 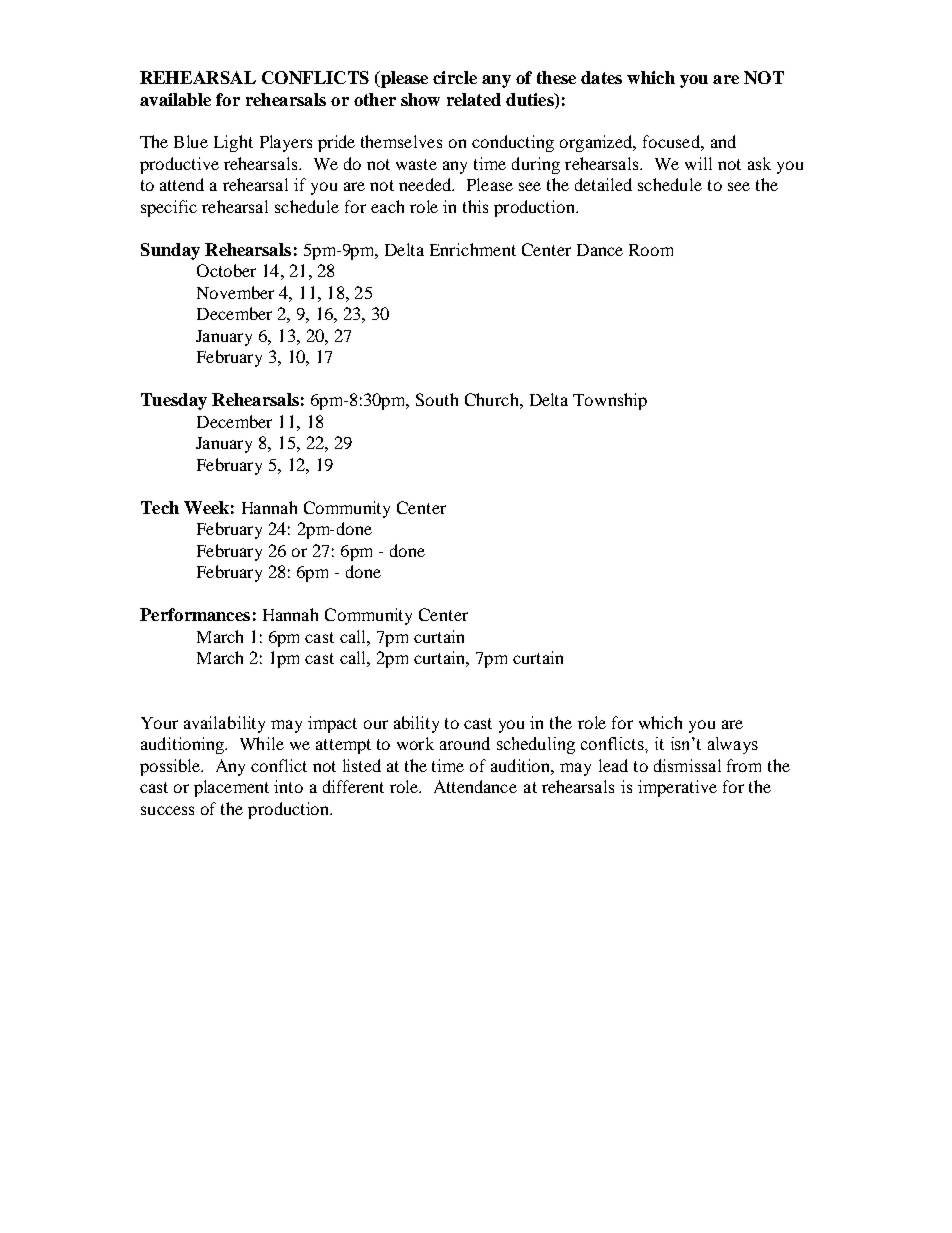 I want to click on October, so click(x=226, y=270).
